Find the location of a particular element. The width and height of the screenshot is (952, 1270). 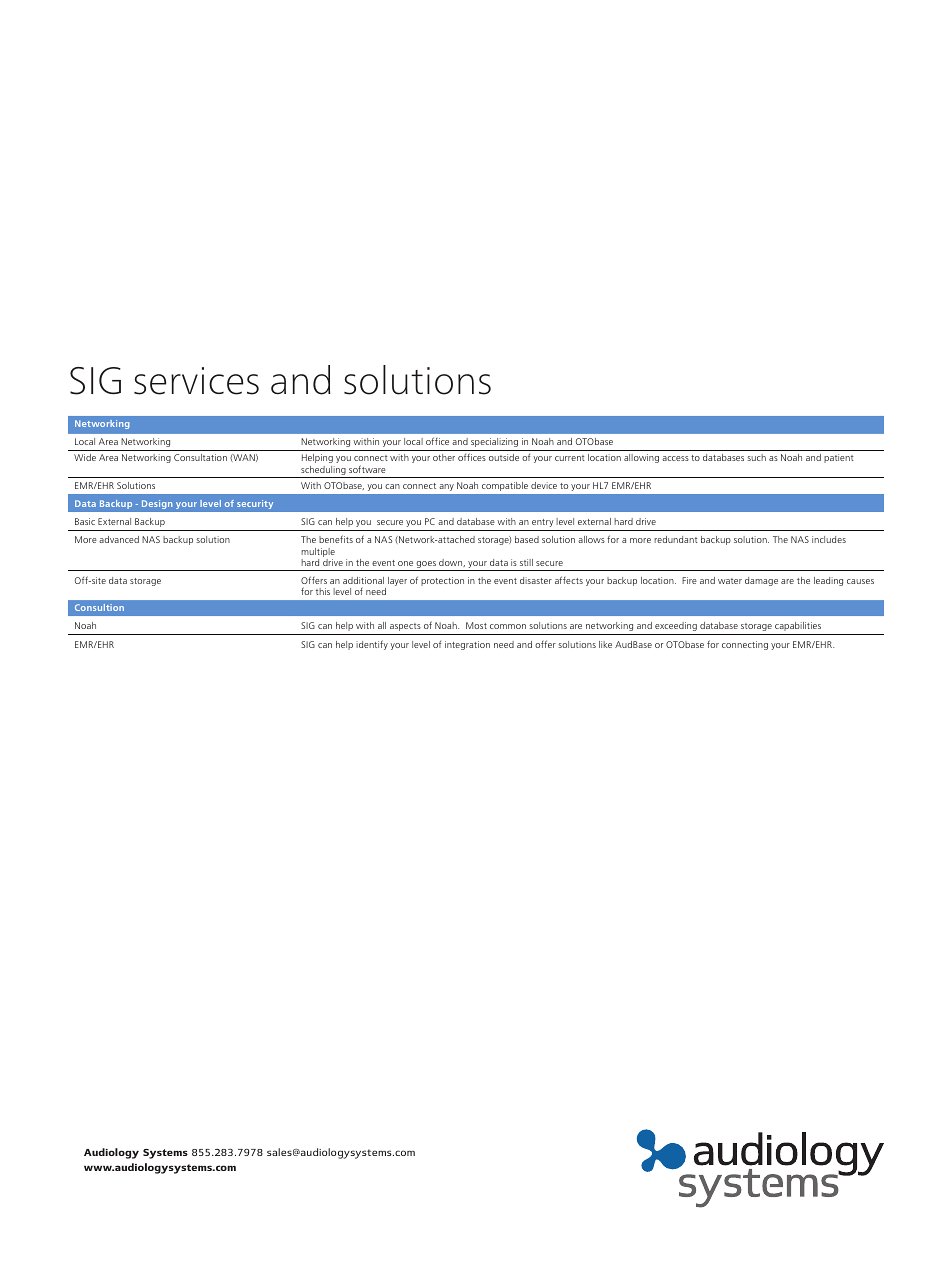

such is located at coordinates (756, 457).
